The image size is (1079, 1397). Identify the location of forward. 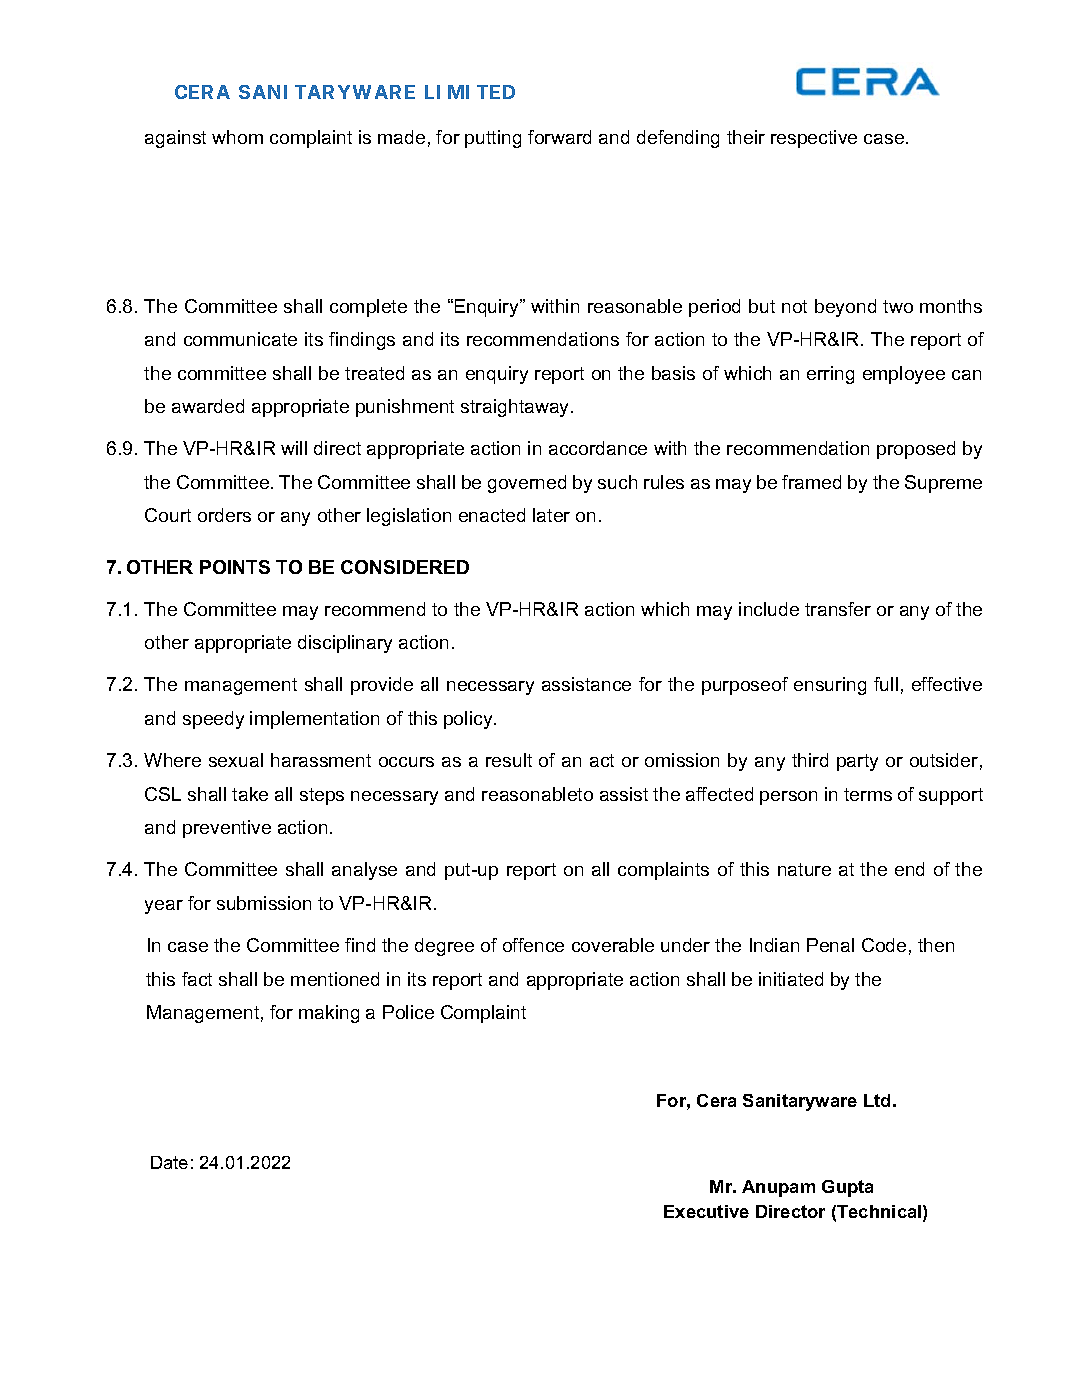
(559, 137).
